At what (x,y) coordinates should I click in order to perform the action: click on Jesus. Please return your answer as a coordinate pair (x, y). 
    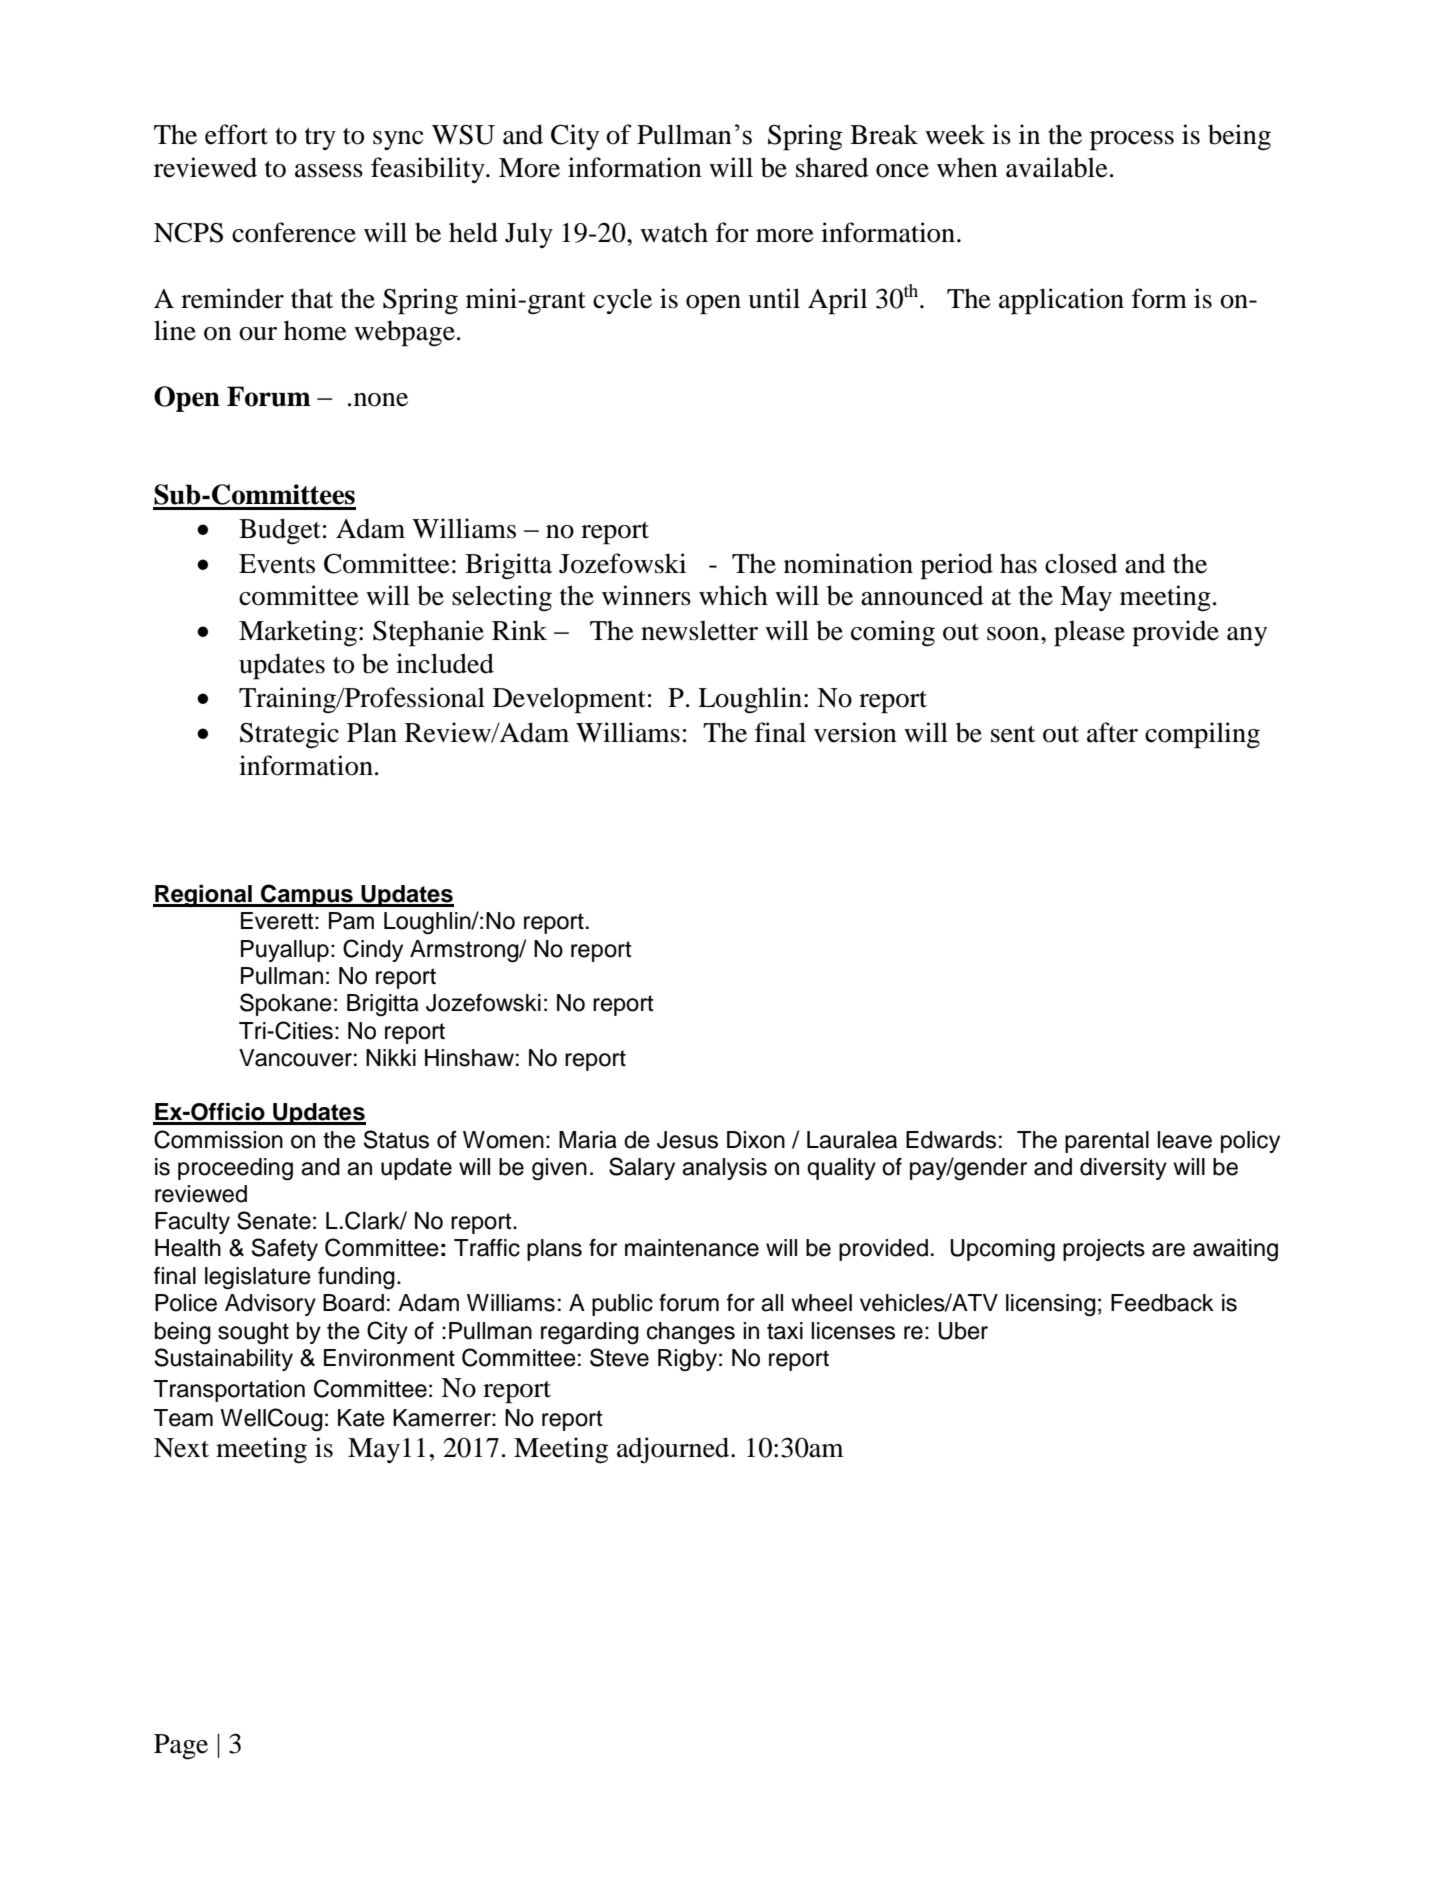
    Looking at the image, I should click on (687, 1140).
